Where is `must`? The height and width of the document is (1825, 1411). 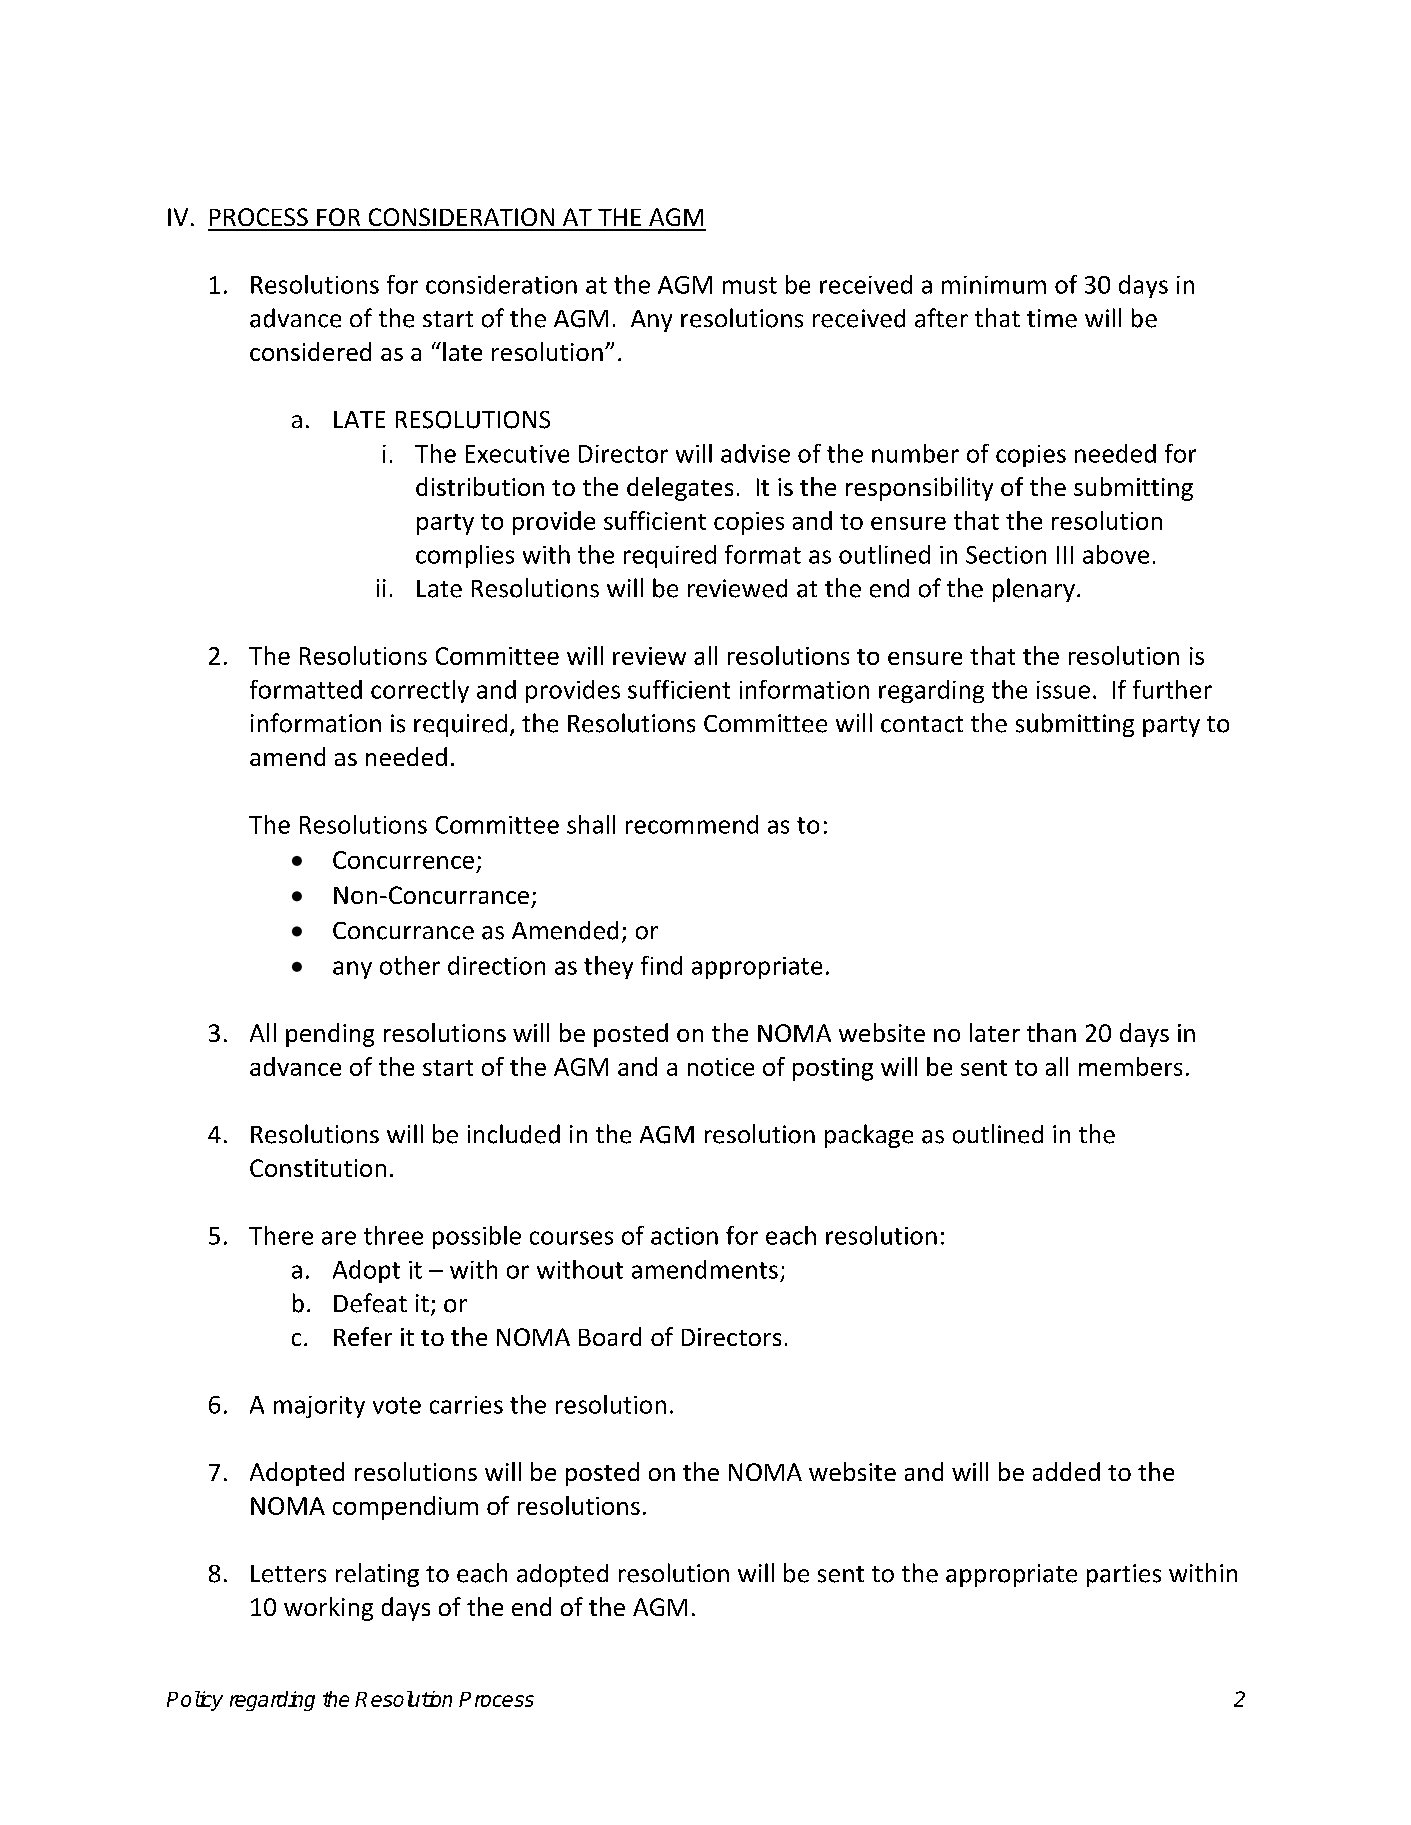 must is located at coordinates (750, 285).
